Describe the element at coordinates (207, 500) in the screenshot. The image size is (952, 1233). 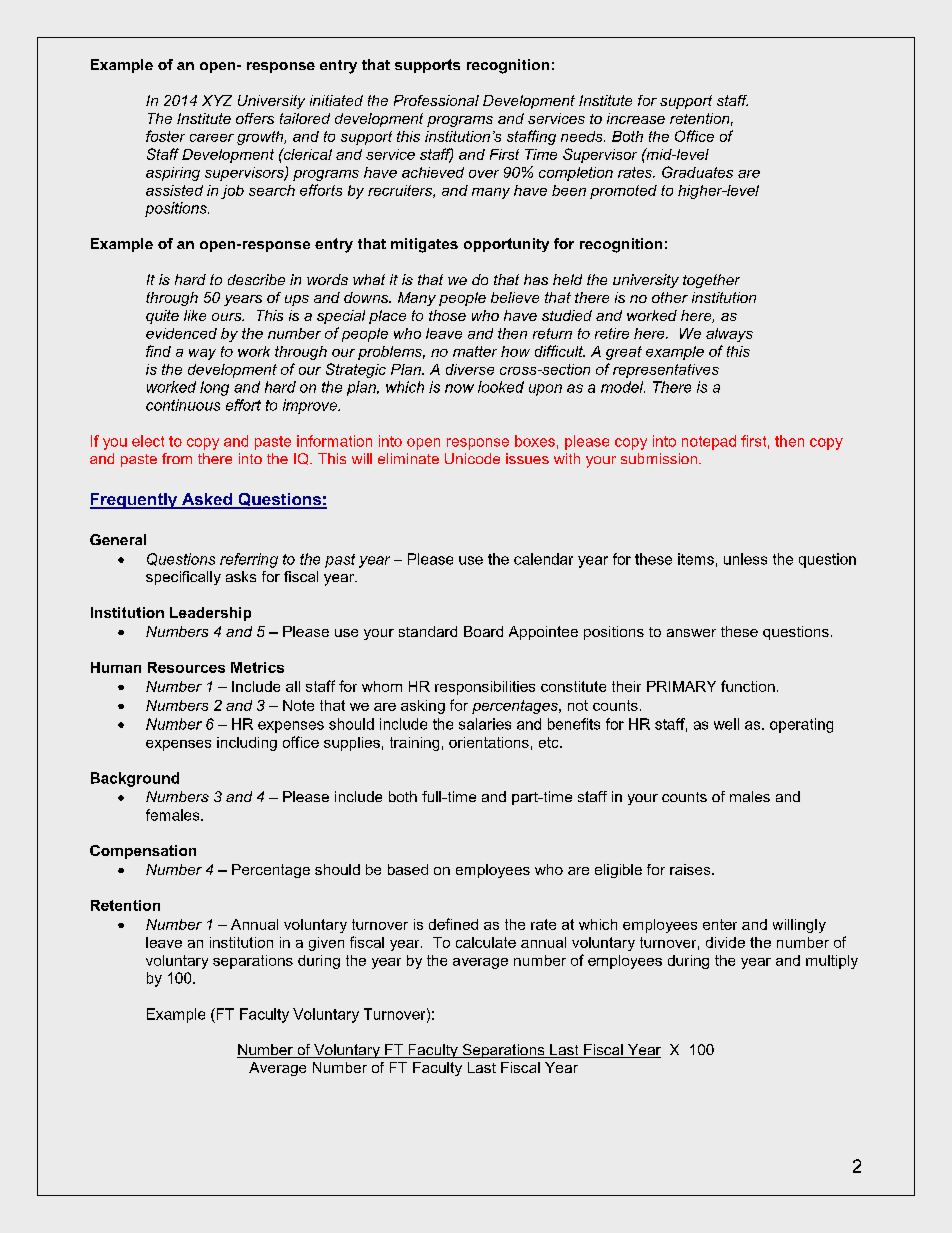
I see `Asked` at that location.
